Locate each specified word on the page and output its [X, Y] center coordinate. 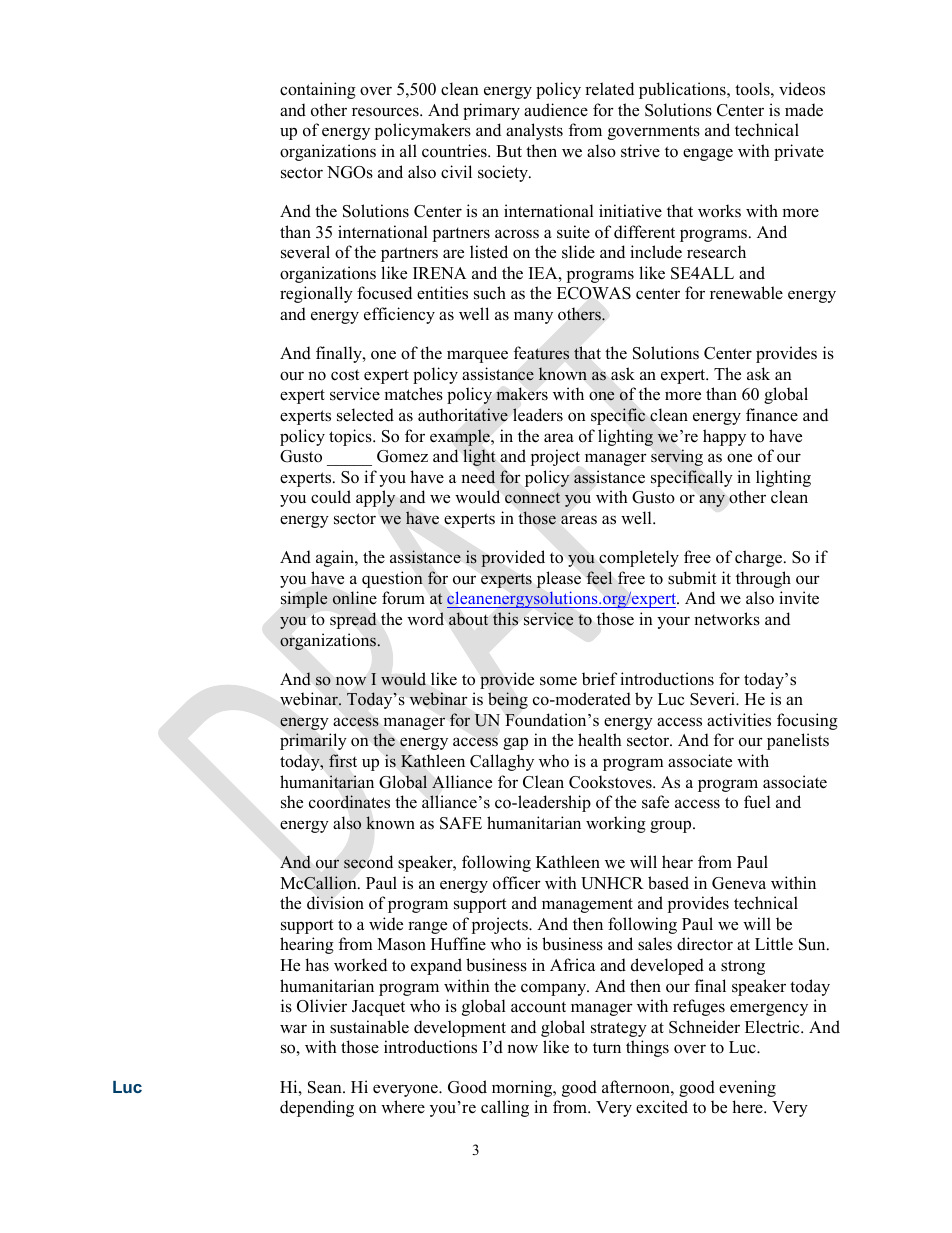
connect [532, 498]
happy [724, 437]
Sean [326, 1087]
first [343, 760]
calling [505, 1108]
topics [351, 437]
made [804, 110]
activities [739, 720]
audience [556, 110]
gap [515, 743]
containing [318, 90]
